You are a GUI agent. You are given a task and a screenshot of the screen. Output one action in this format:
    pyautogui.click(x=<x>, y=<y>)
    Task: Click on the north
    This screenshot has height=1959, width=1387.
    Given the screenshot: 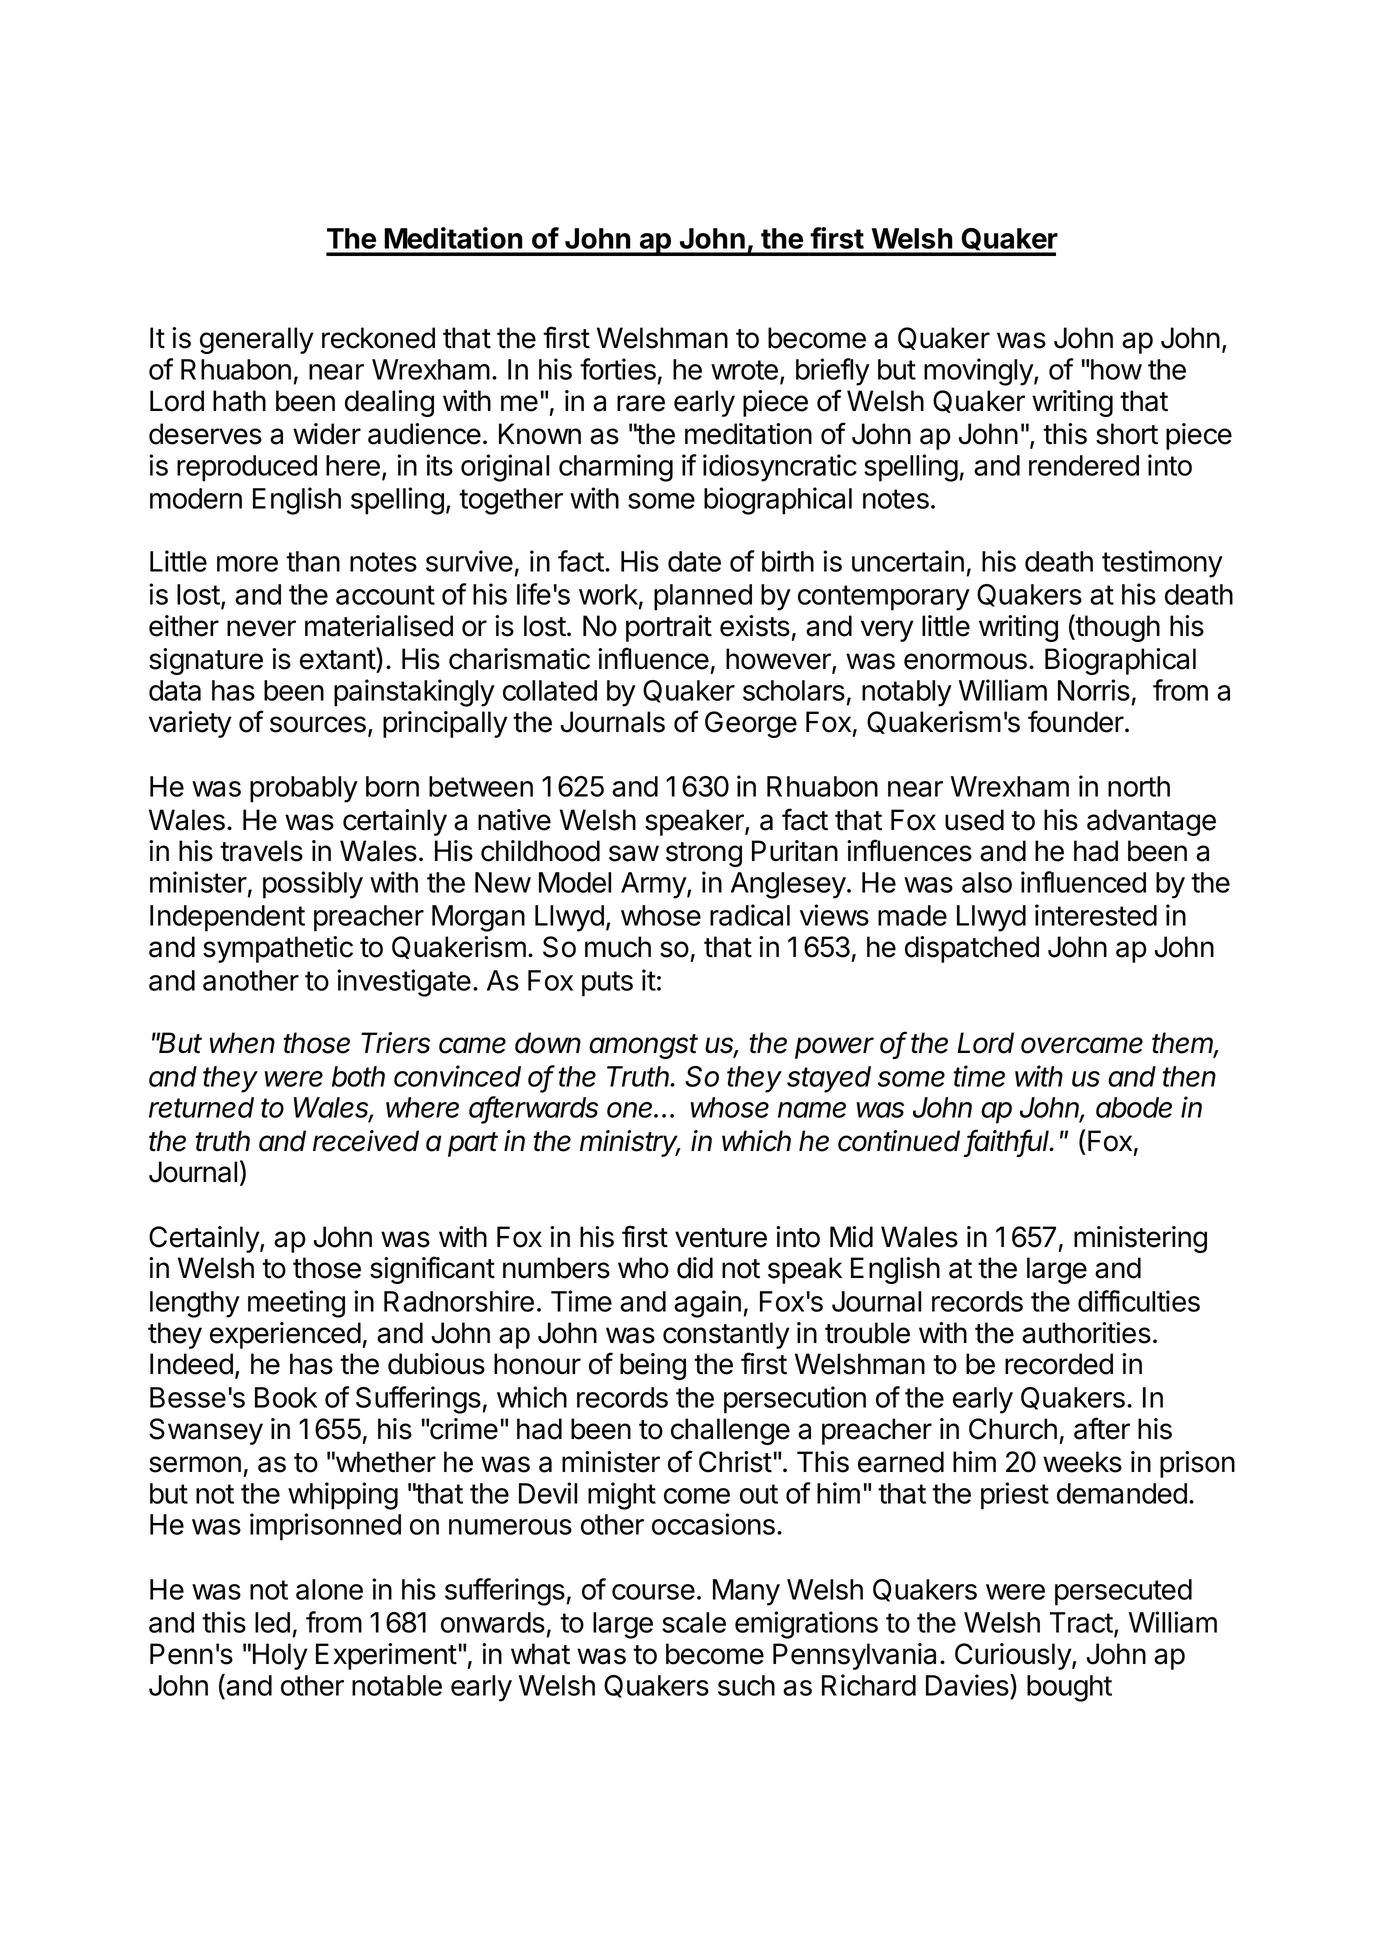 What is the action you would take?
    pyautogui.click(x=1139, y=786)
